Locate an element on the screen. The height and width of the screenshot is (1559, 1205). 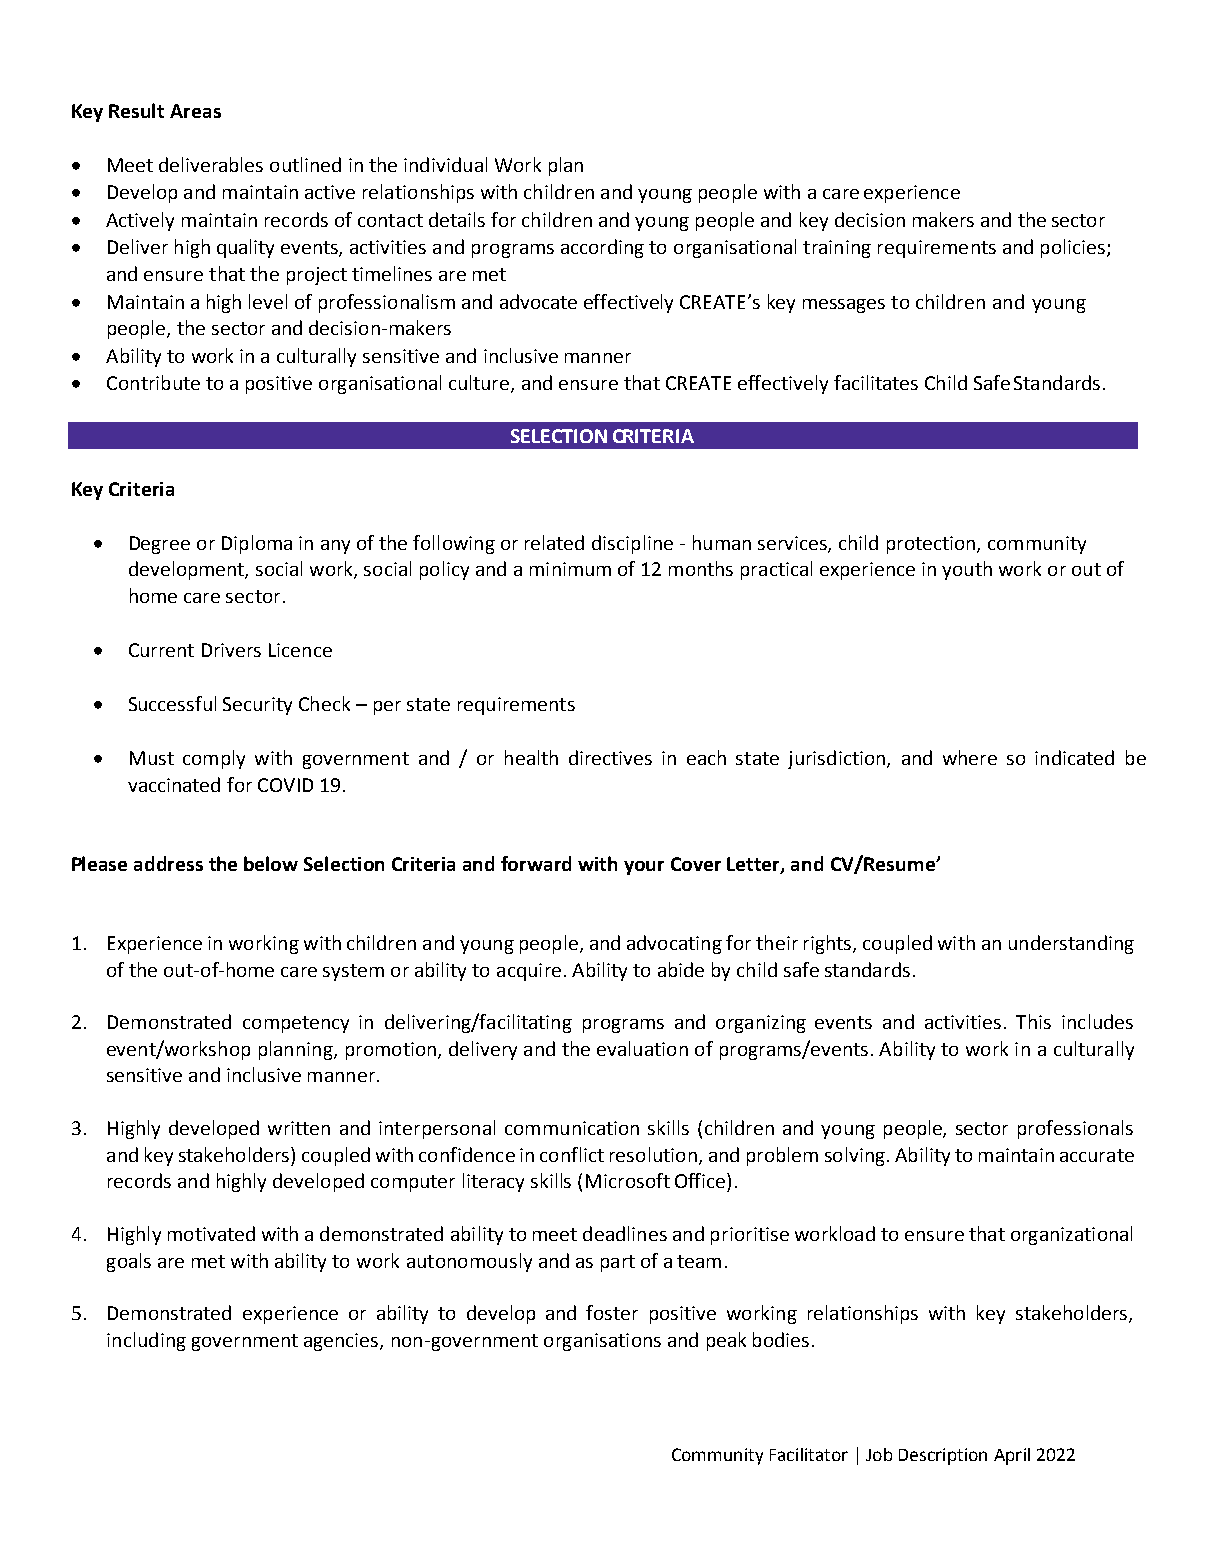
according is located at coordinates (602, 248).
